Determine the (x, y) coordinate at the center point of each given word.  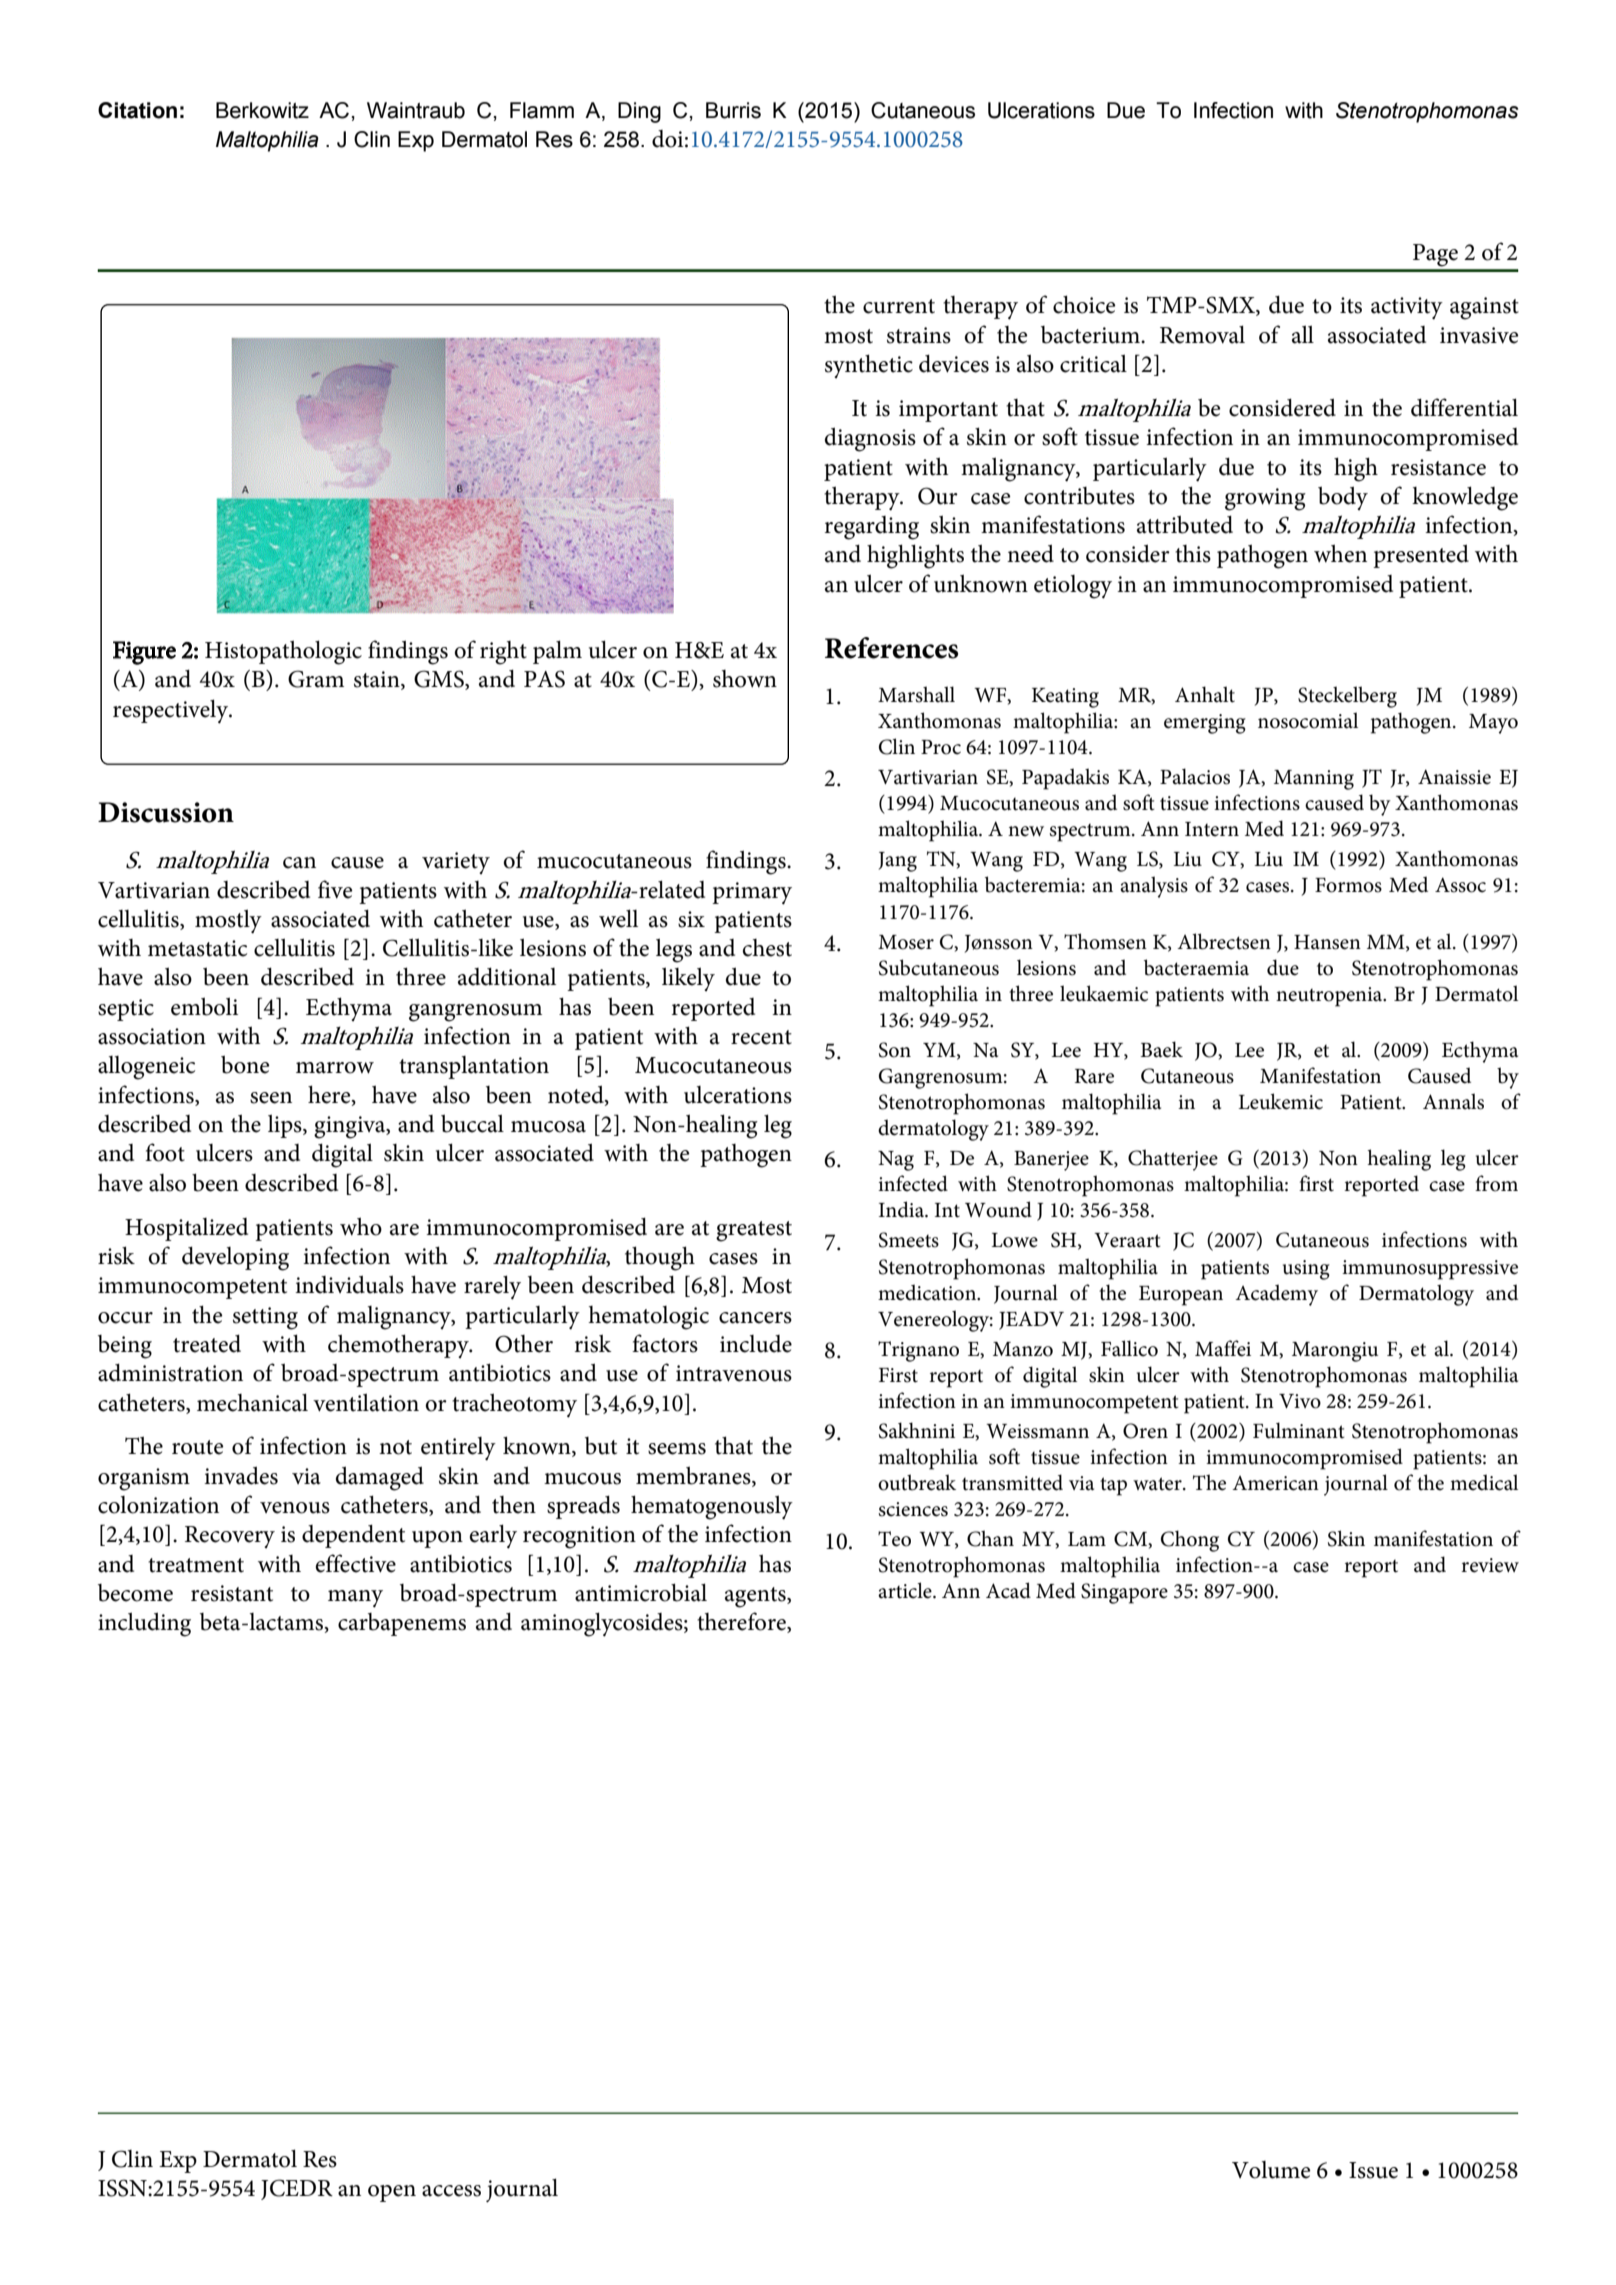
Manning (1314, 780)
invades (241, 1475)
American (1275, 1483)
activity (1407, 308)
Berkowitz (262, 110)
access (451, 2191)
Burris (733, 110)
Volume (1271, 2170)
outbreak (917, 1482)
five (335, 889)
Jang (898, 862)
